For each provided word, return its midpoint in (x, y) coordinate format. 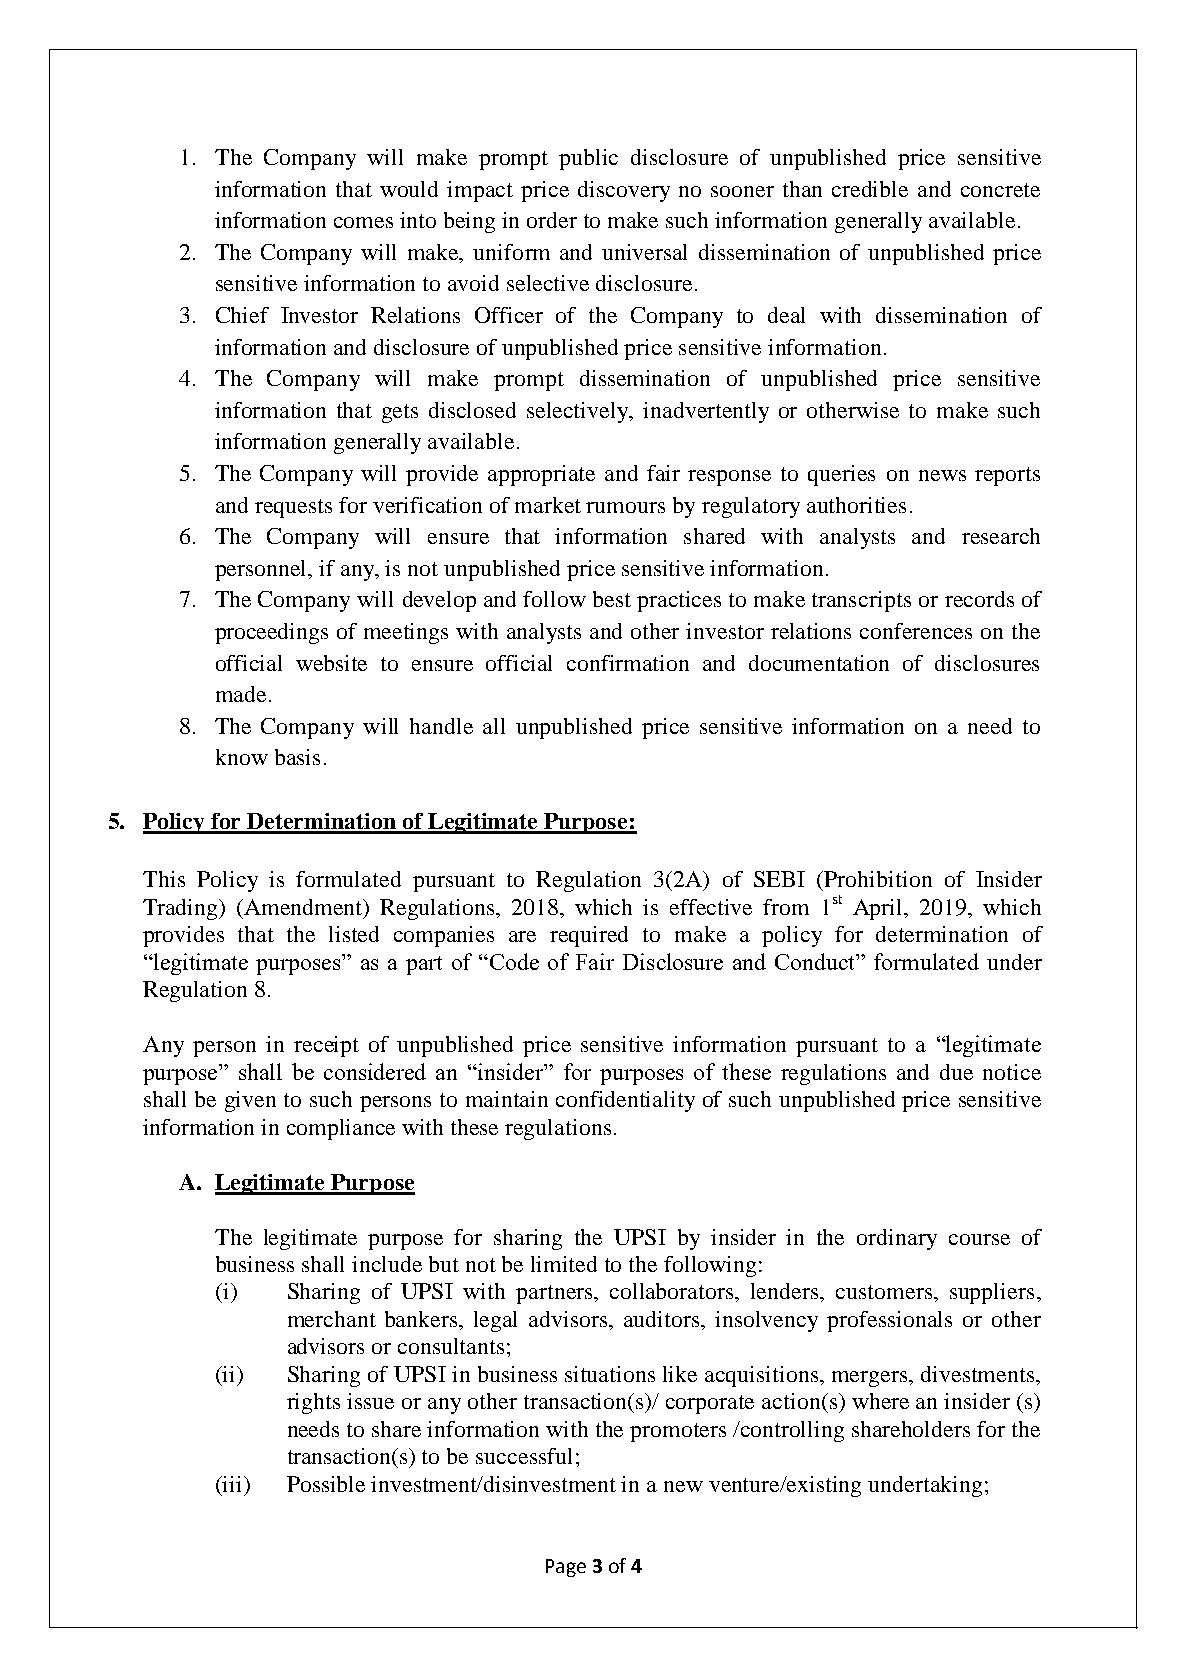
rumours (625, 507)
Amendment (304, 908)
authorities (856, 505)
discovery (624, 191)
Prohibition (878, 879)
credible (870, 189)
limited (564, 1264)
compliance (341, 1129)
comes (363, 222)
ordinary (897, 1239)
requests (293, 508)
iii (233, 1484)
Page (566, 1568)
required (589, 936)
